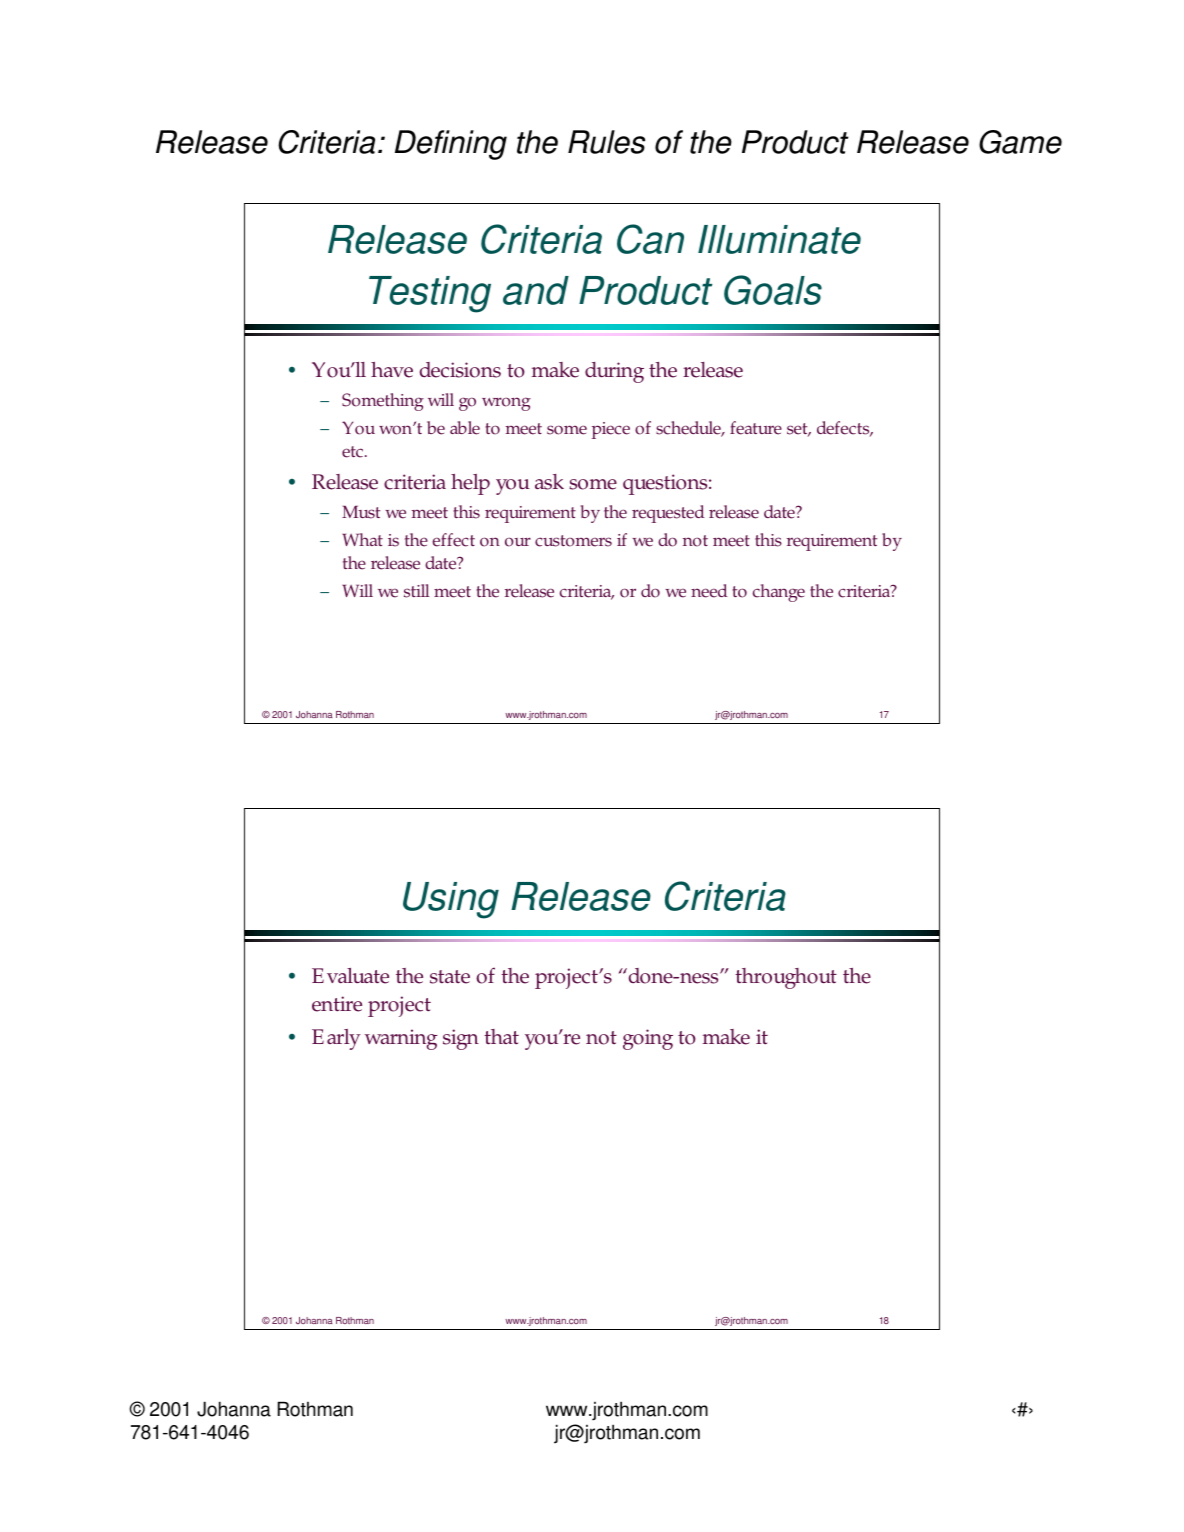  Describe the element at coordinates (401, 1039) in the image. I see `warning` at that location.
